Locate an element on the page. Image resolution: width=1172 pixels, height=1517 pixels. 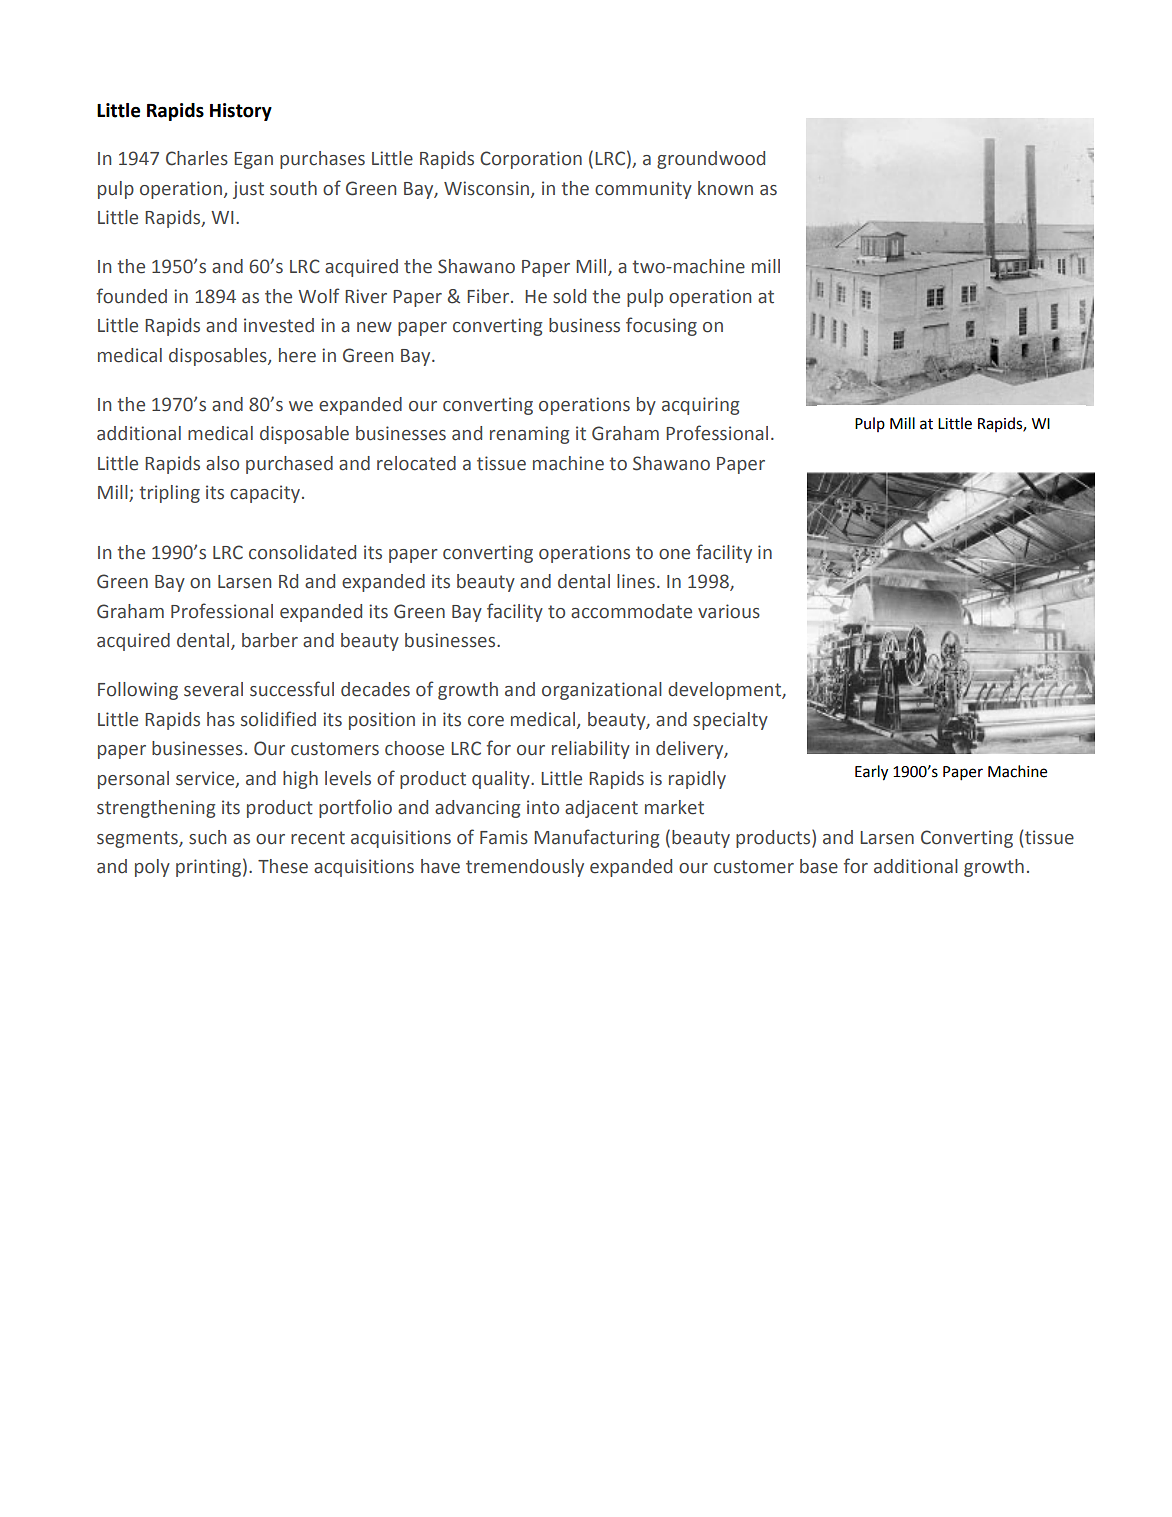
capacity is located at coordinates (265, 494).
